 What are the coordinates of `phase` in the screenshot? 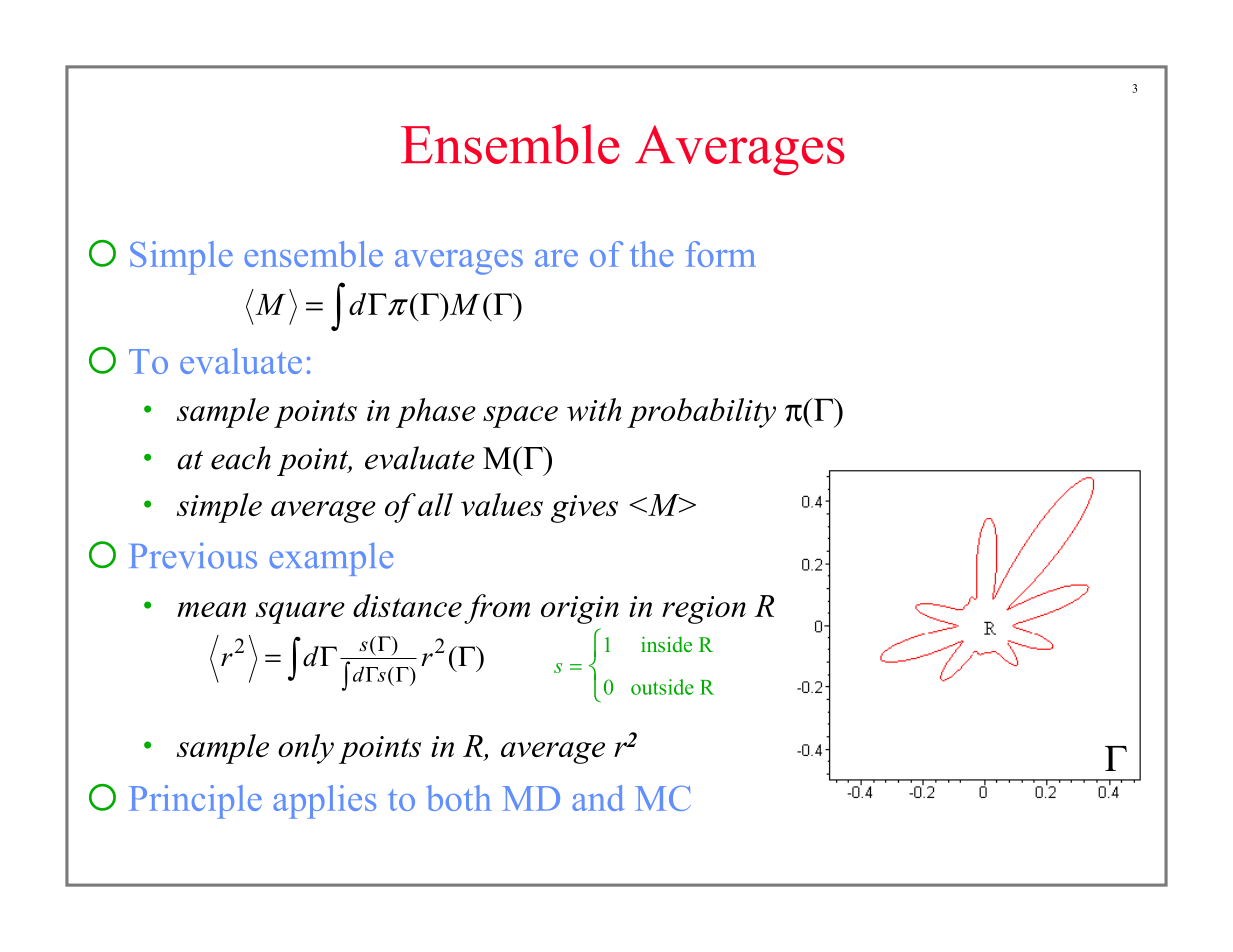 It's located at (436, 413).
